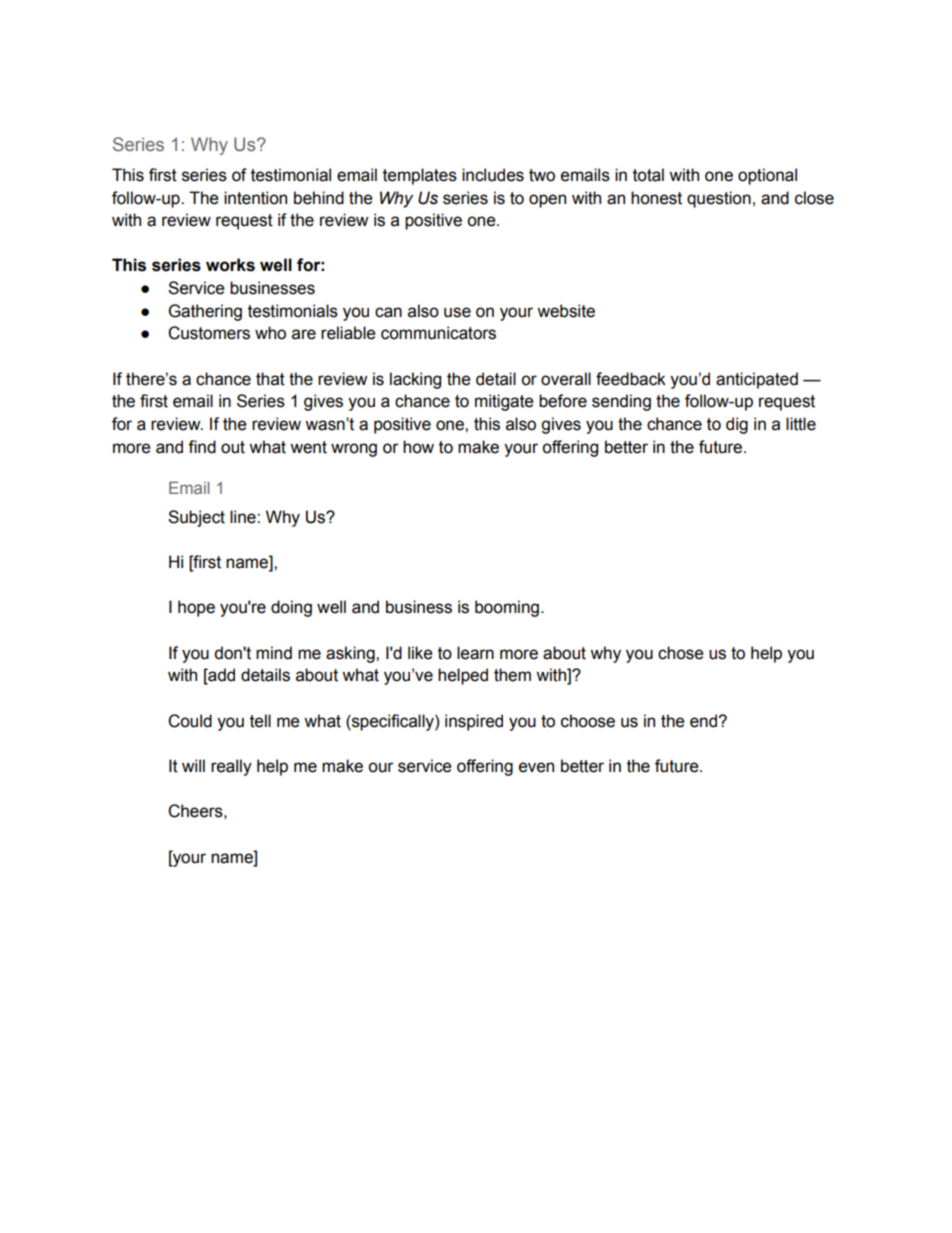 This document has width=952, height=1233. What do you see at coordinates (457, 312) in the document?
I see `use` at bounding box center [457, 312].
